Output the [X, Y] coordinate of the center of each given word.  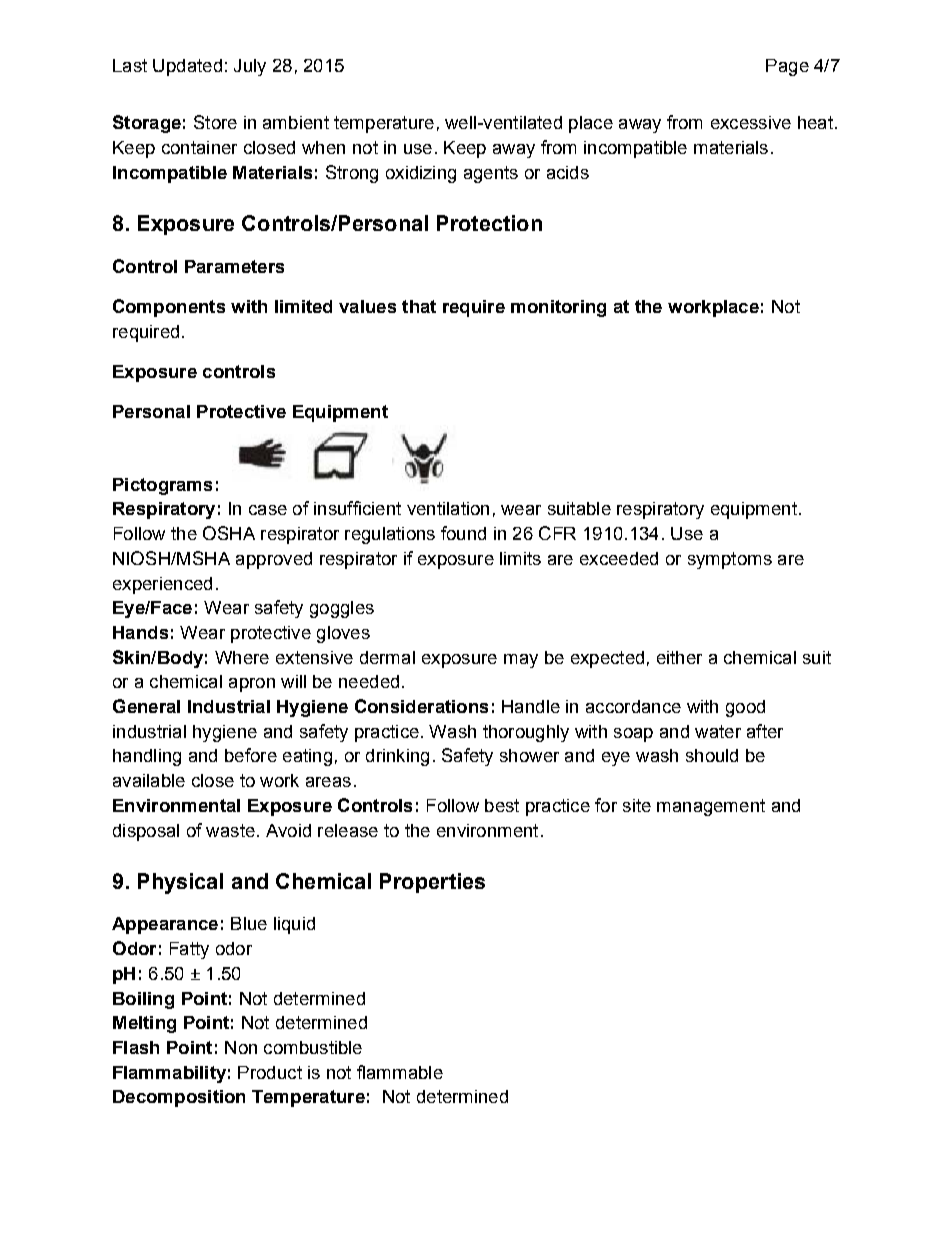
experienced [162, 585]
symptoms [730, 560]
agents [491, 174]
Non [241, 1047]
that [419, 306]
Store [215, 122]
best [502, 805]
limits [520, 558]
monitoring [558, 308]
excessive [751, 122]
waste [230, 830]
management [711, 807]
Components [169, 308]
